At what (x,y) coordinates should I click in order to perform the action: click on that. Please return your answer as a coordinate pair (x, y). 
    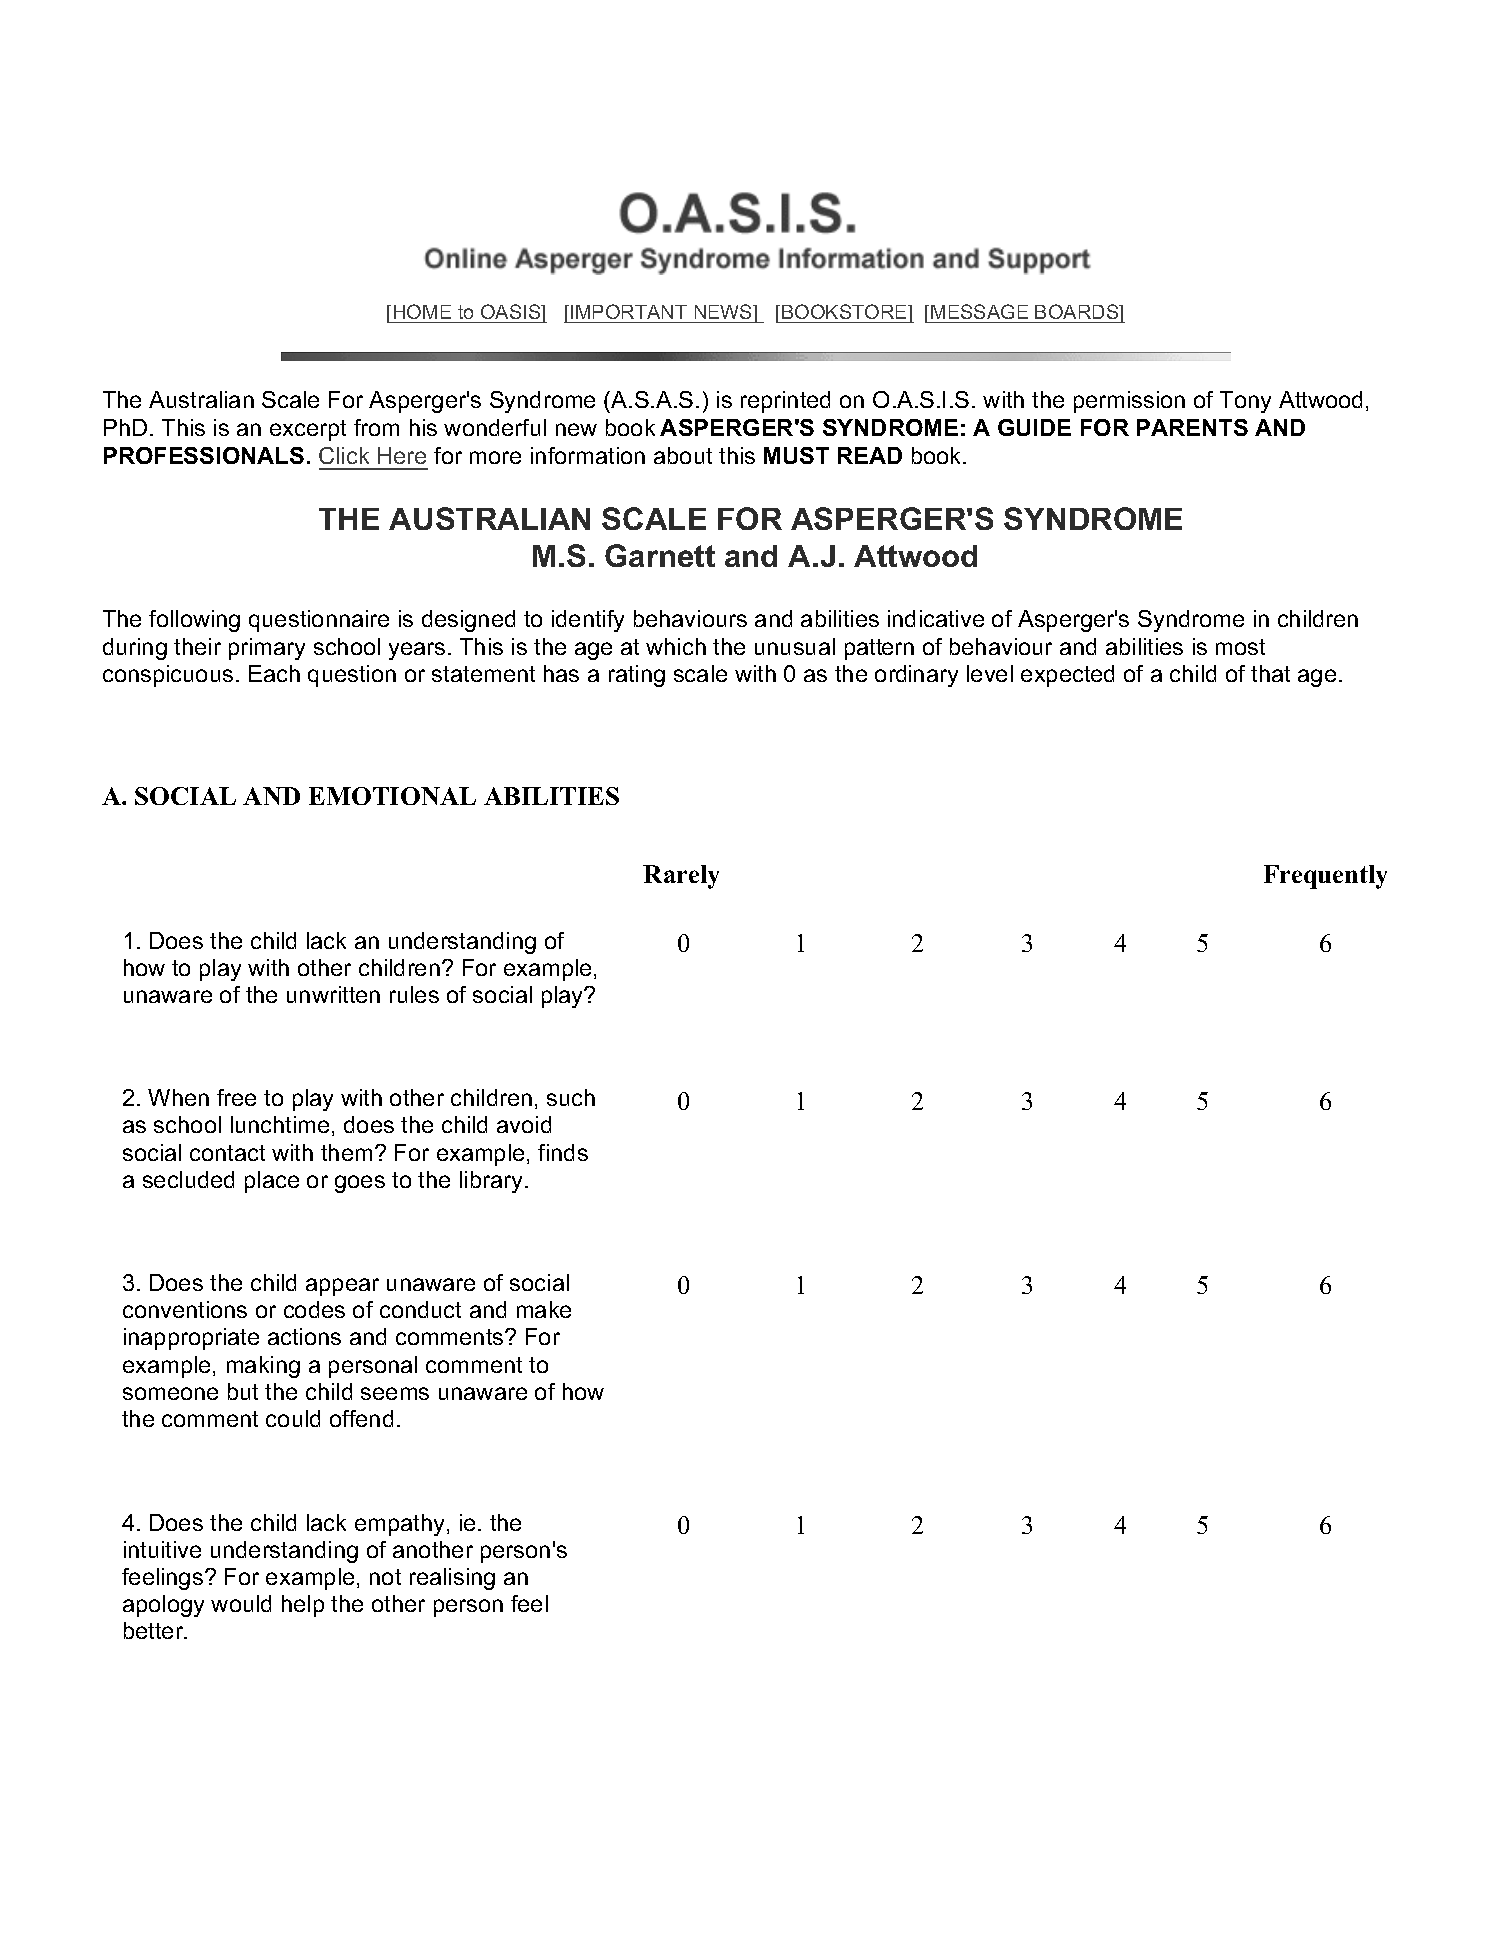
    Looking at the image, I should click on (1270, 673).
